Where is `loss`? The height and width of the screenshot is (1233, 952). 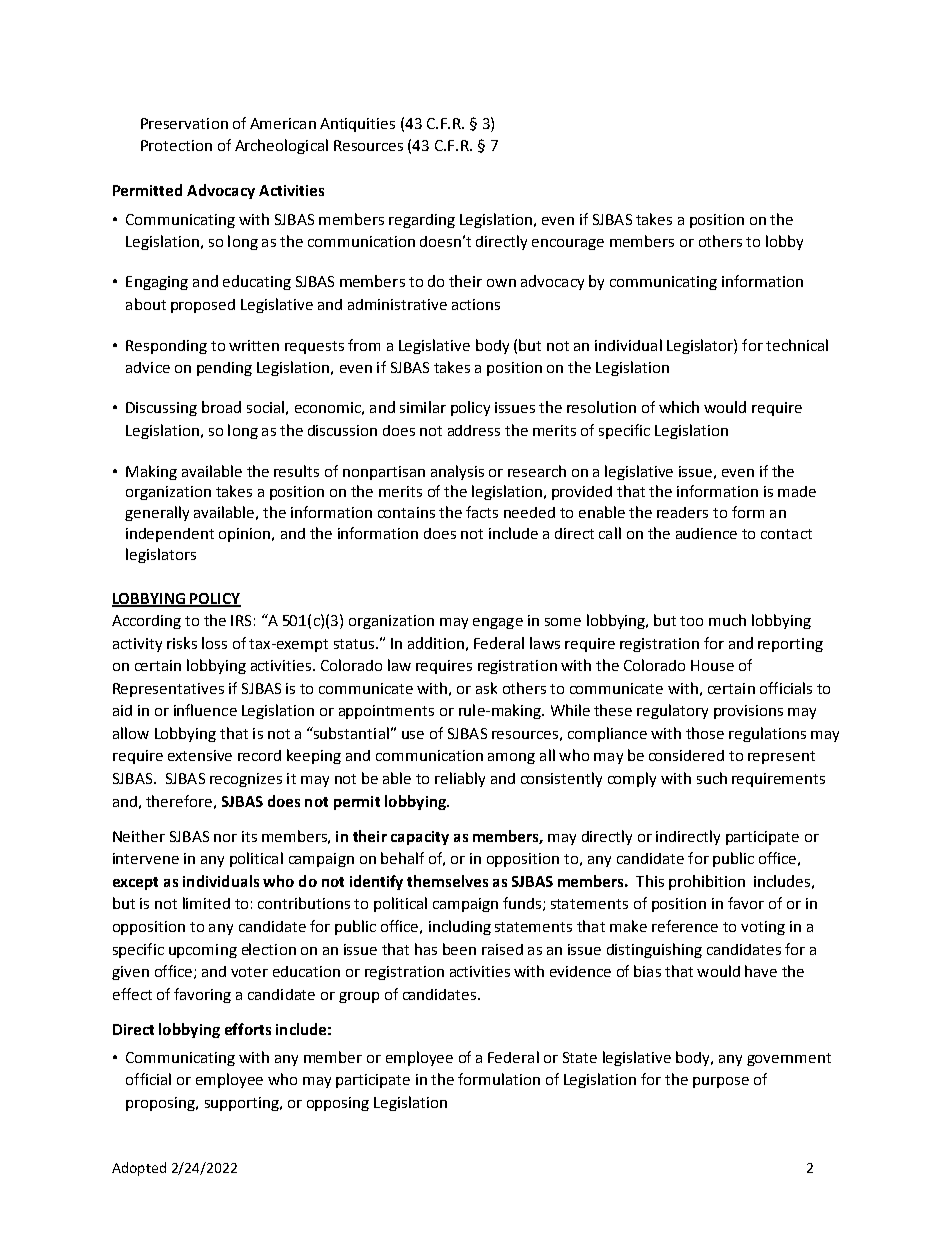
loss is located at coordinates (214, 643).
